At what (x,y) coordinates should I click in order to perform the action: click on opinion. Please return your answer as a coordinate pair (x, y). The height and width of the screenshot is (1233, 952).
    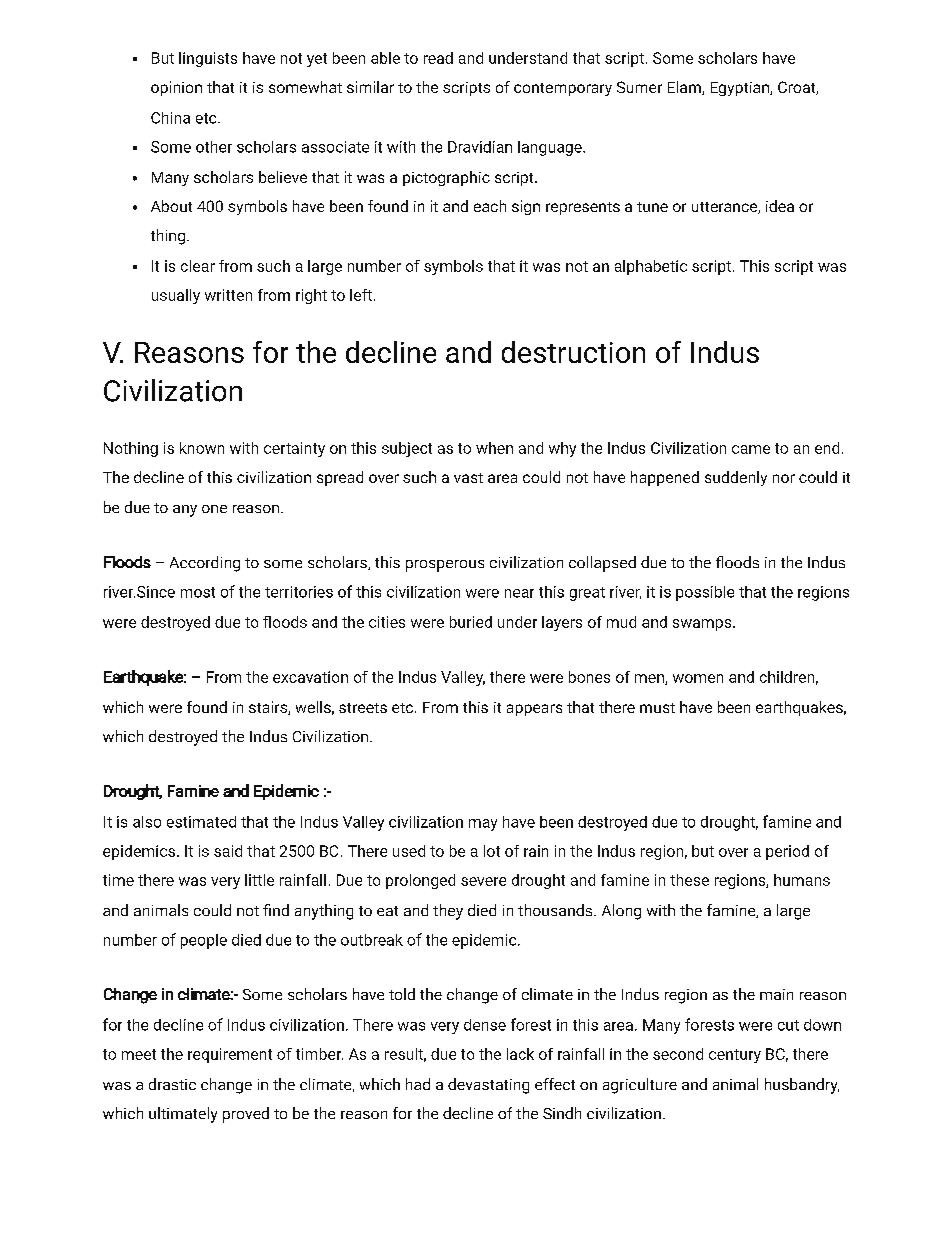
    Looking at the image, I should click on (176, 88).
